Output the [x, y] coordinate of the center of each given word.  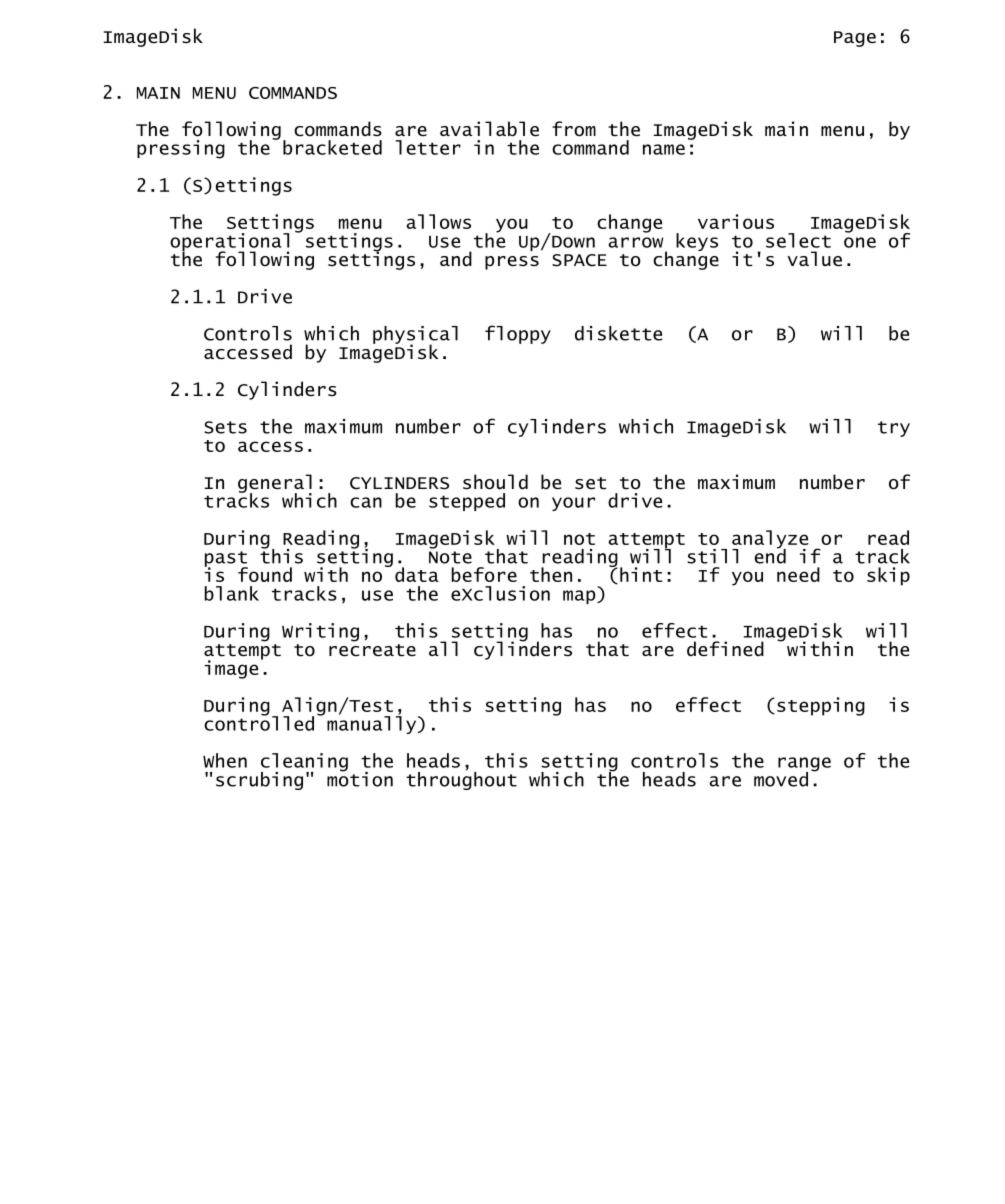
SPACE [579, 260]
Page [855, 39]
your [573, 504]
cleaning [304, 763]
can [366, 502]
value [814, 259]
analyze [770, 540]
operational [229, 243]
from [574, 129]
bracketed [332, 147]
